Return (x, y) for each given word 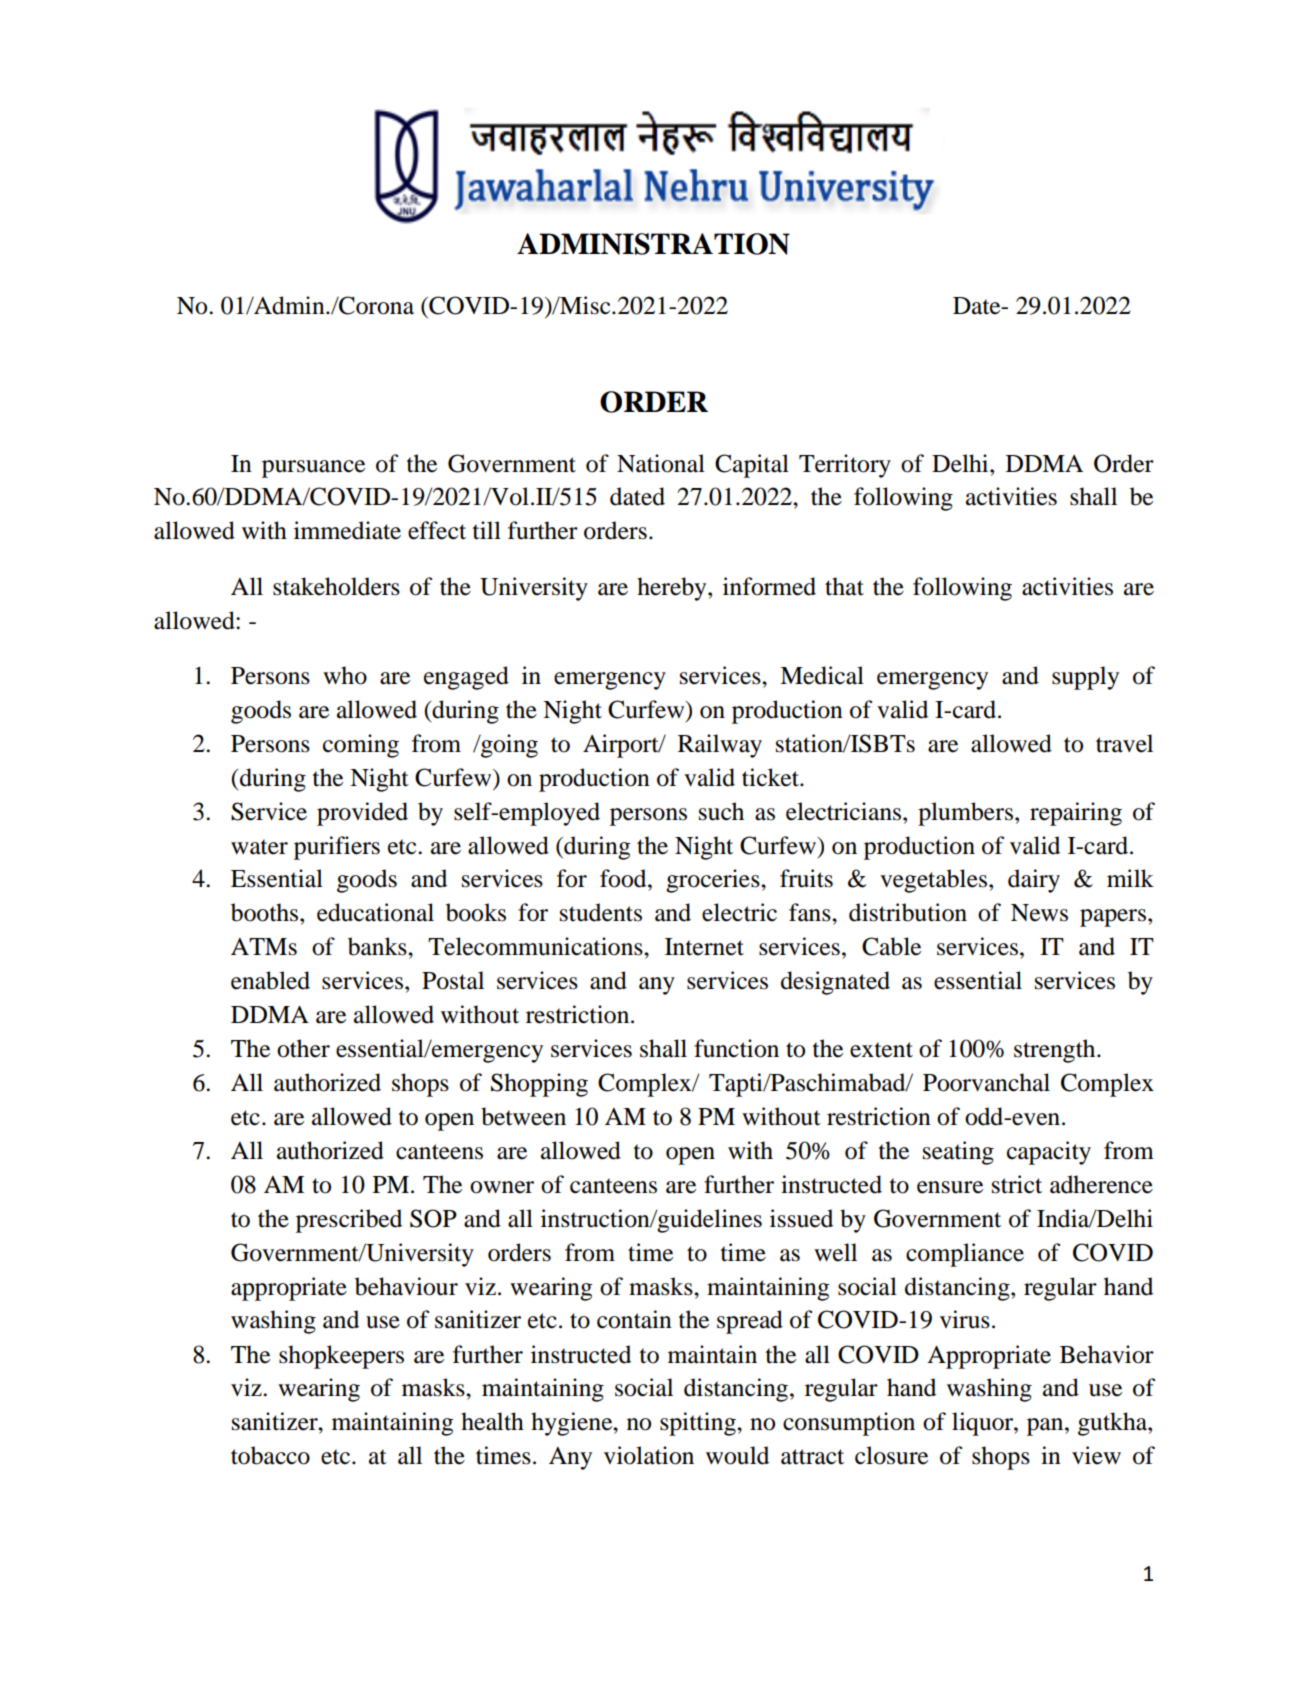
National (661, 463)
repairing (1076, 814)
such (721, 811)
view (1096, 1455)
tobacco (270, 1455)
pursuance (313, 469)
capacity (1049, 1153)
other (303, 1048)
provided (362, 814)
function (736, 1048)
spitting (699, 1424)
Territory (845, 466)
